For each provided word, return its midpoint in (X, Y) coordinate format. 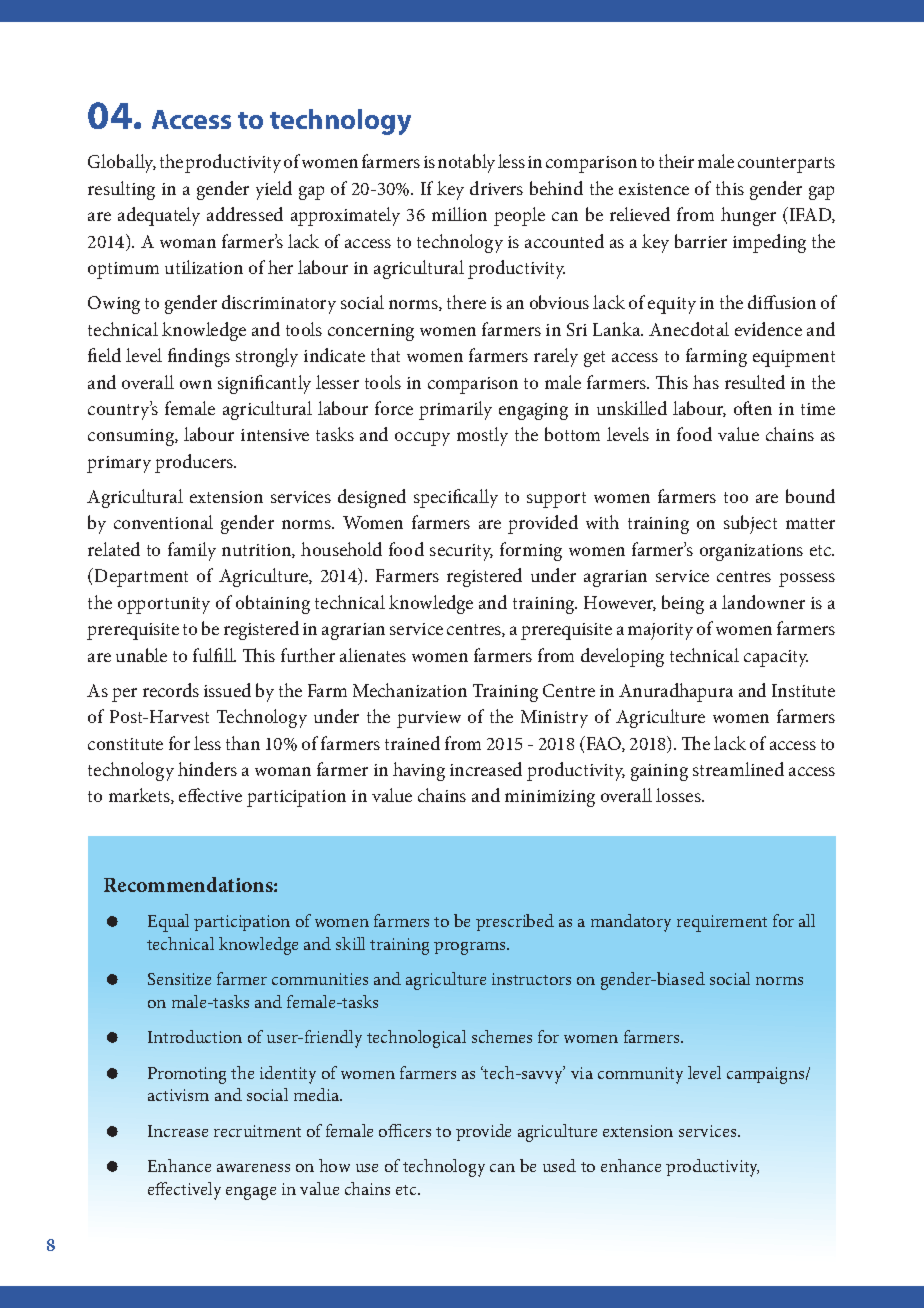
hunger (748, 216)
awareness (253, 1168)
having (419, 771)
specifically (456, 498)
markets (140, 796)
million (459, 214)
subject (750, 524)
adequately (159, 216)
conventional (163, 522)
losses (679, 795)
